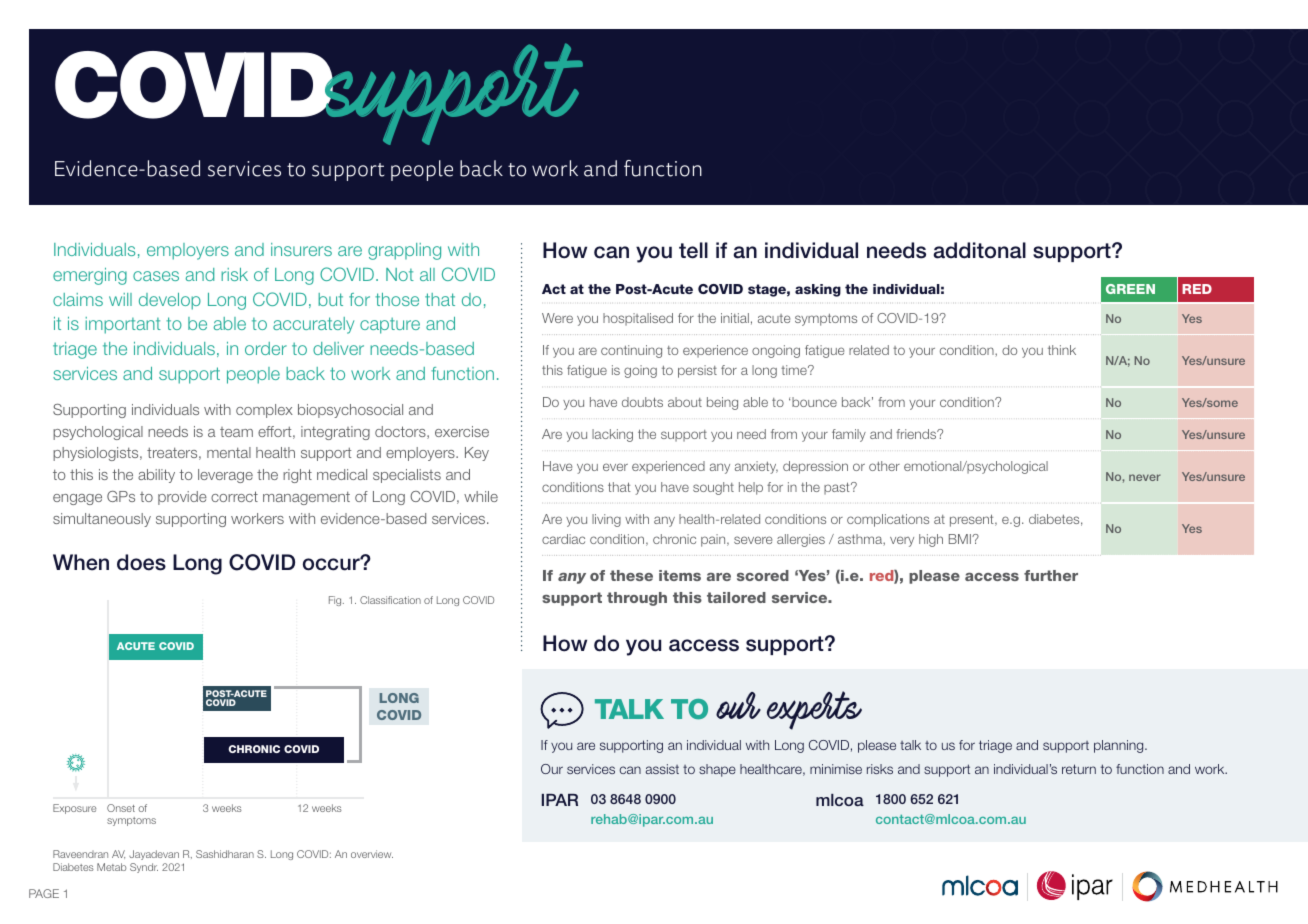 The image size is (1308, 924). Describe the element at coordinates (631, 575) in the page. I see `these` at that location.
